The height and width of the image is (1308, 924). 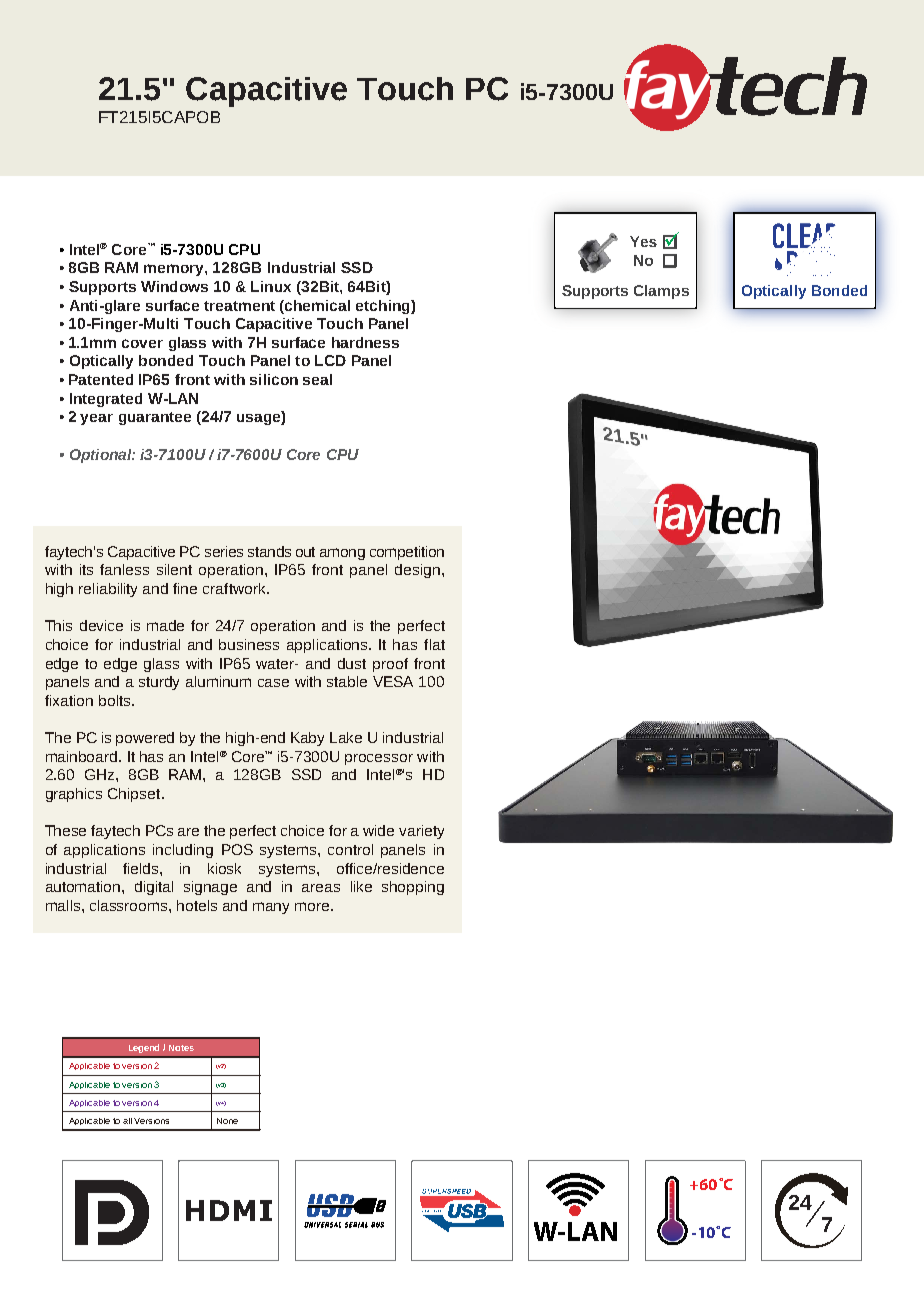 I want to click on None, so click(x=227, y=1121).
